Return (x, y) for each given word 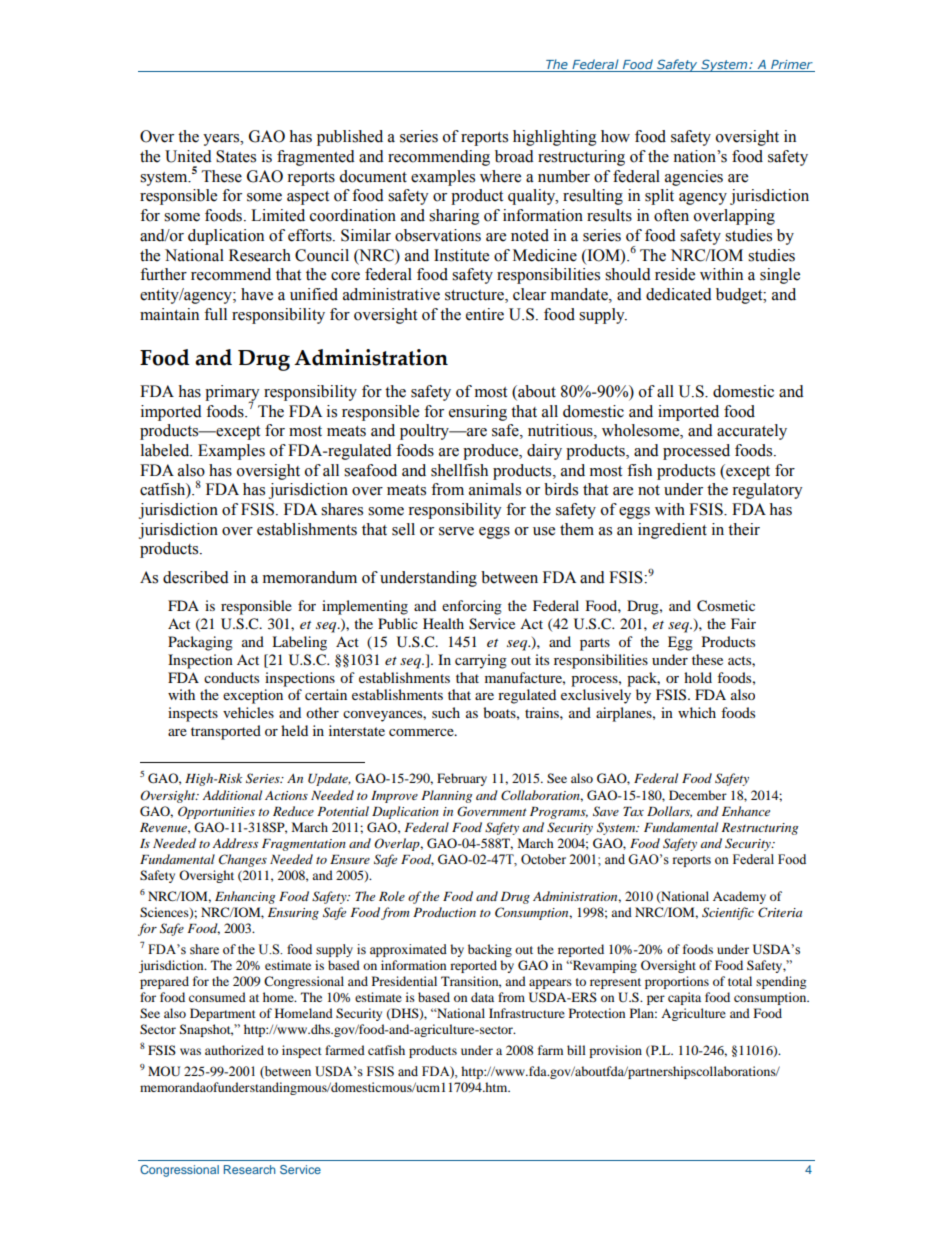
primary (232, 394)
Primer (792, 64)
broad (514, 156)
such (446, 712)
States (236, 156)
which (697, 712)
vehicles (248, 712)
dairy (544, 452)
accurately (752, 432)
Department (223, 1014)
